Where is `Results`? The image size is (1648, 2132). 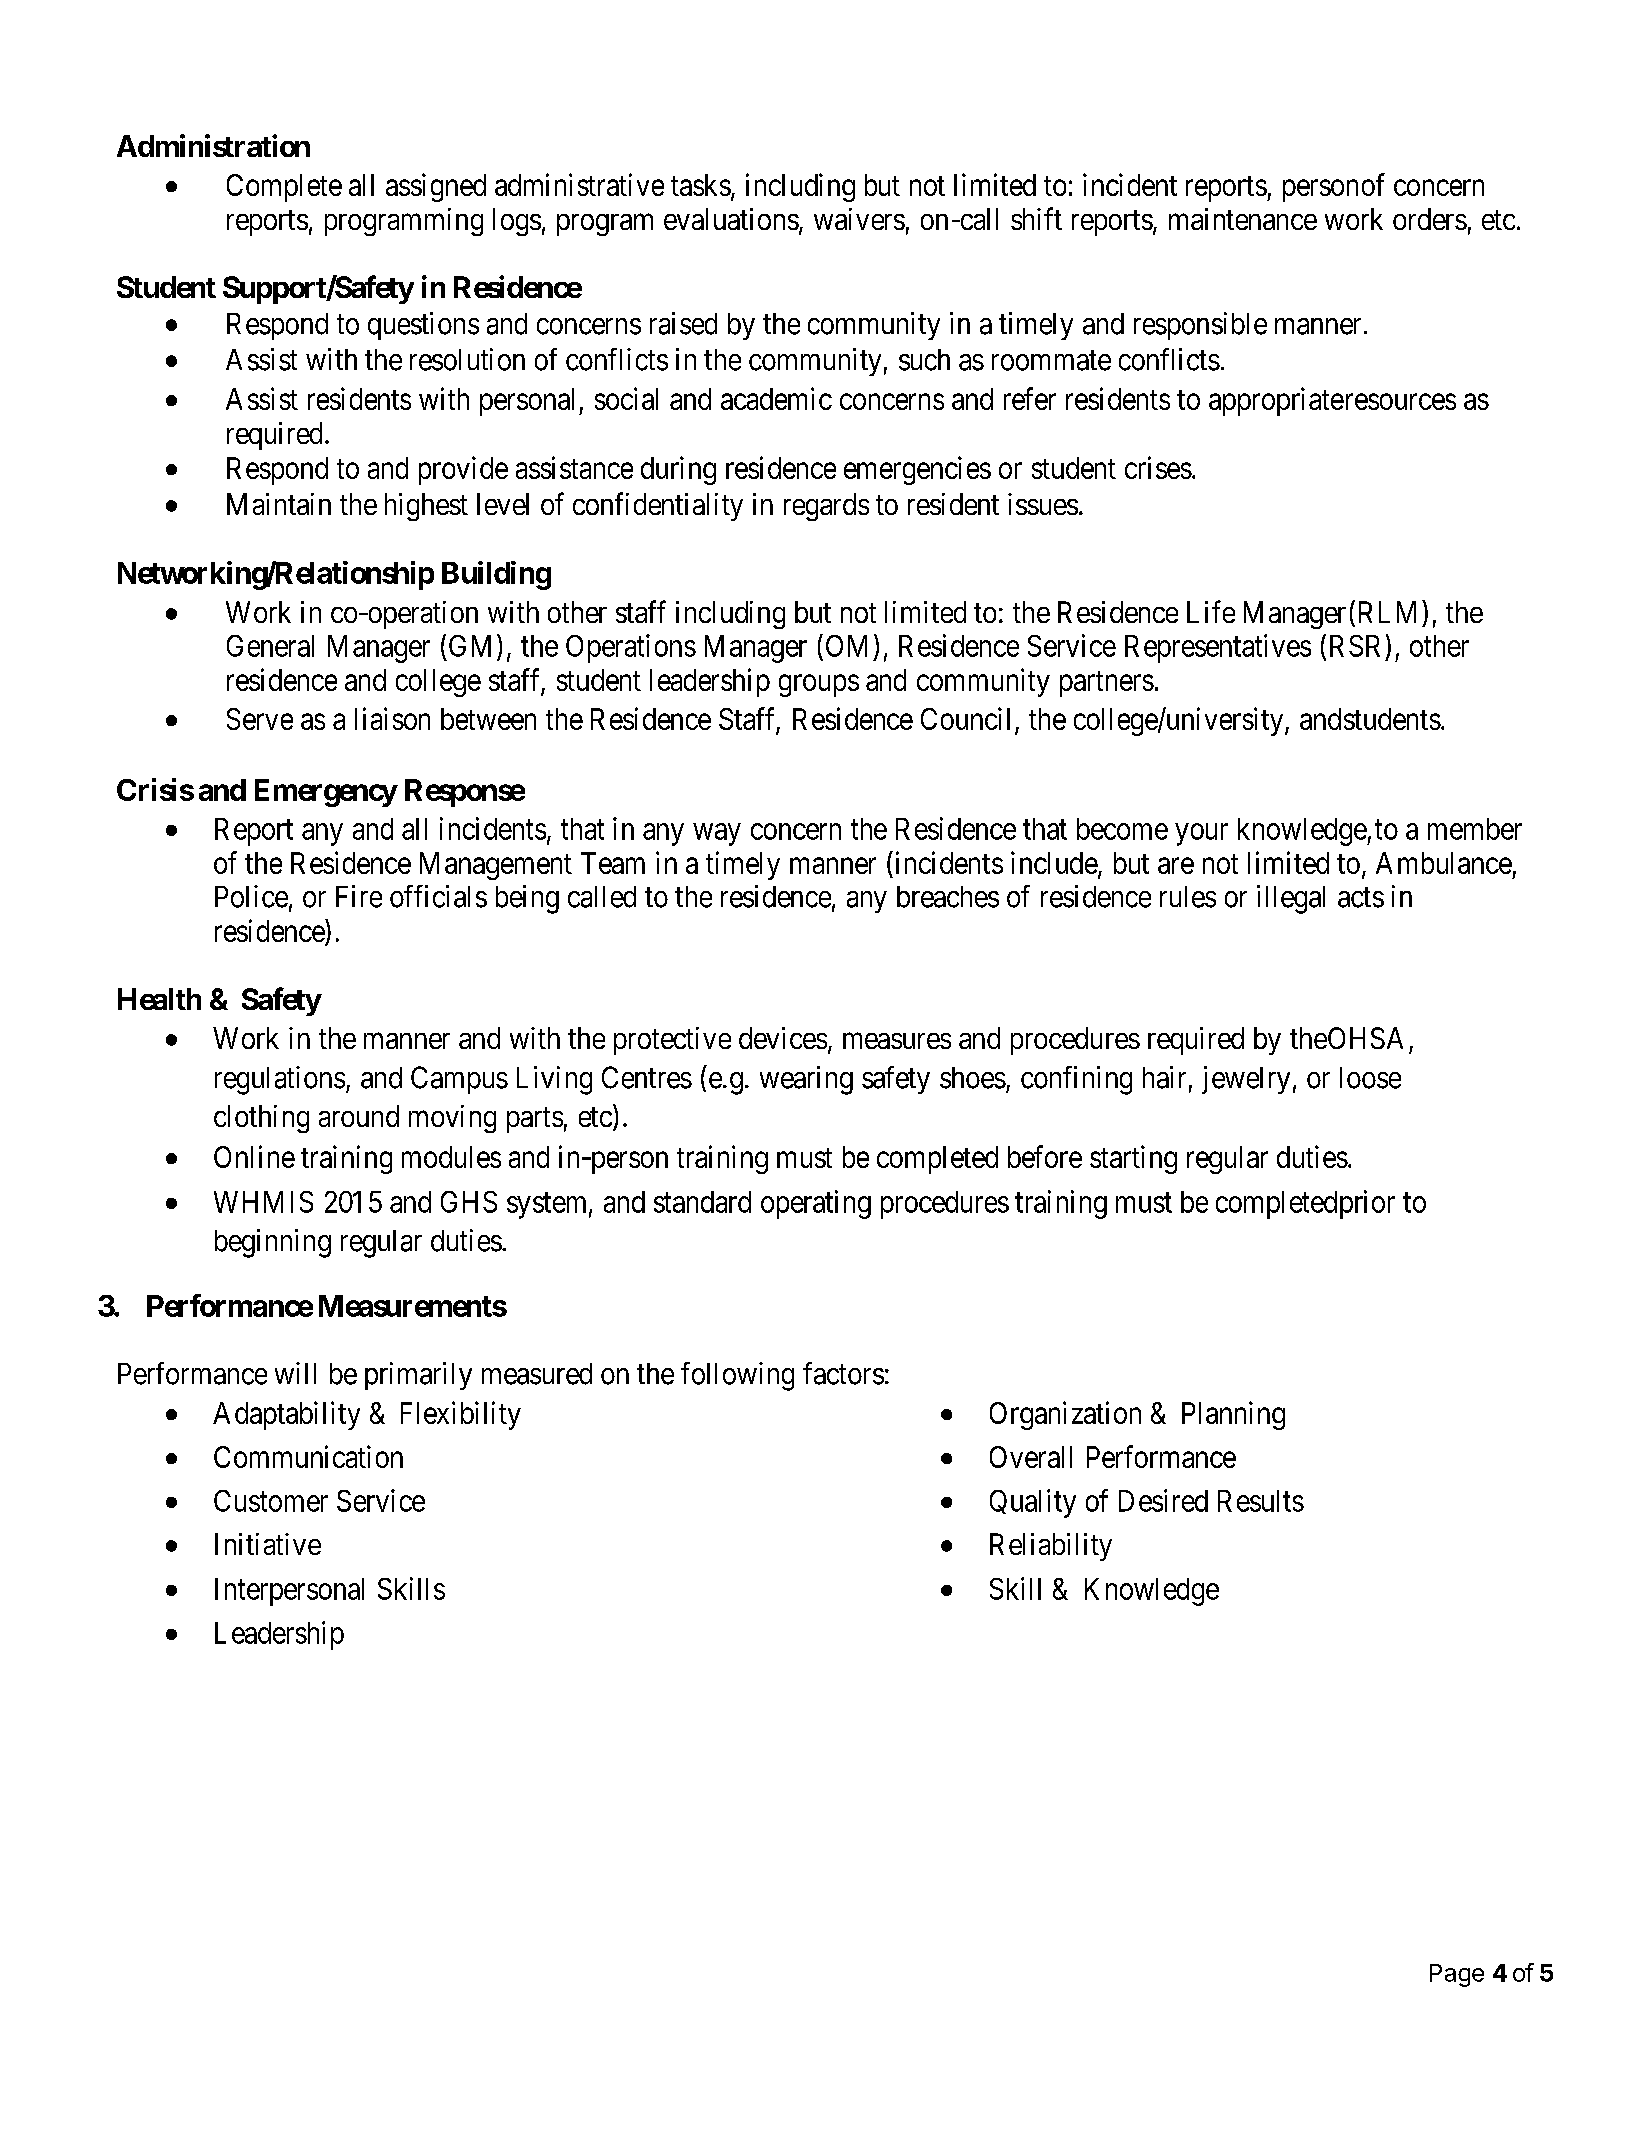 Results is located at coordinates (1261, 1501).
